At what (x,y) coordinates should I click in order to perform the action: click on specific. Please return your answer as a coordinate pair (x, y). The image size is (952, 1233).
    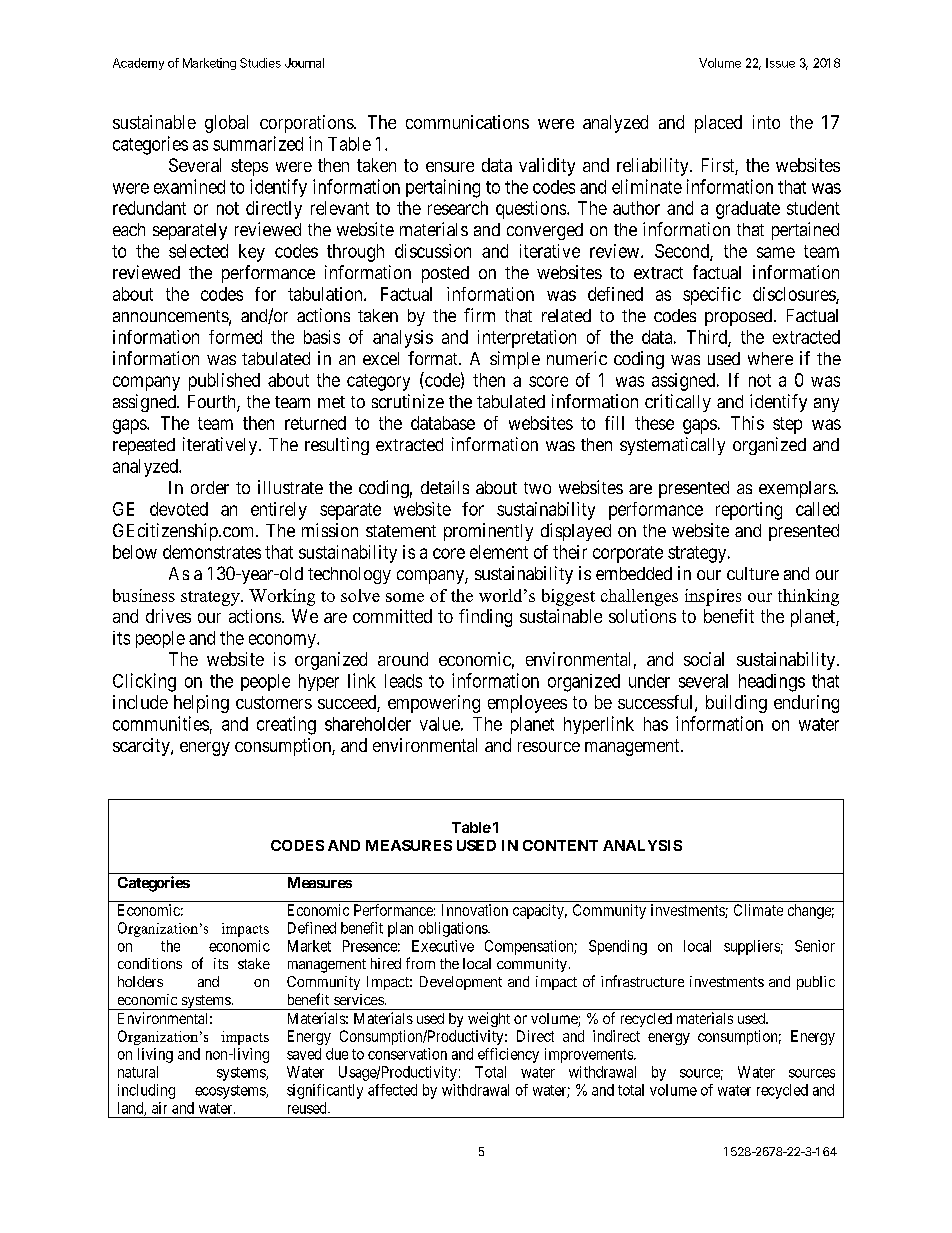
    Looking at the image, I should click on (712, 296).
